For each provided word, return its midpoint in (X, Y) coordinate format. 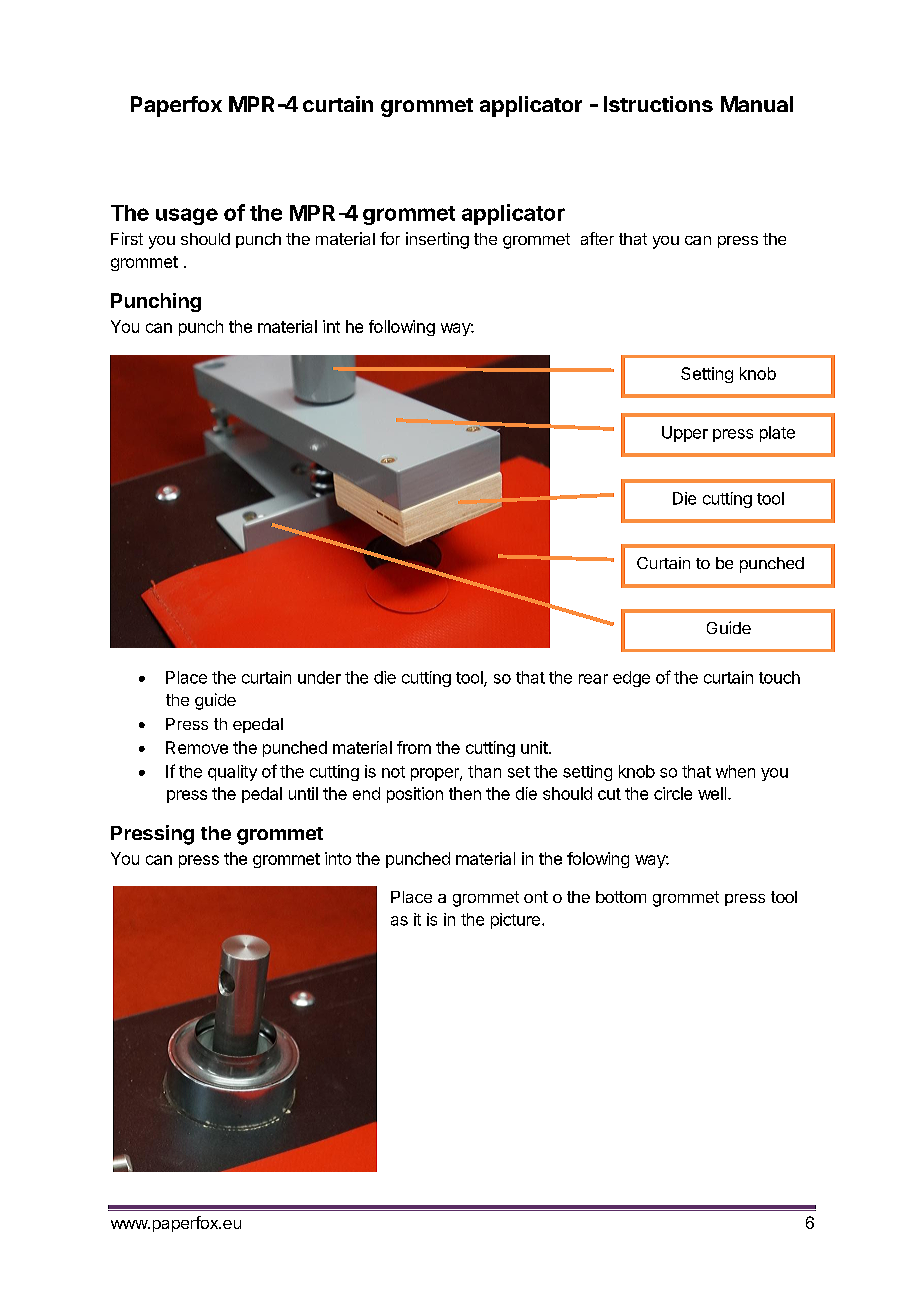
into (338, 858)
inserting (437, 240)
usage (187, 216)
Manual (757, 104)
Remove (197, 747)
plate (777, 434)
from (414, 747)
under (319, 677)
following (402, 328)
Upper (685, 434)
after (597, 238)
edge (631, 679)
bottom (621, 897)
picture (515, 921)
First (127, 238)
